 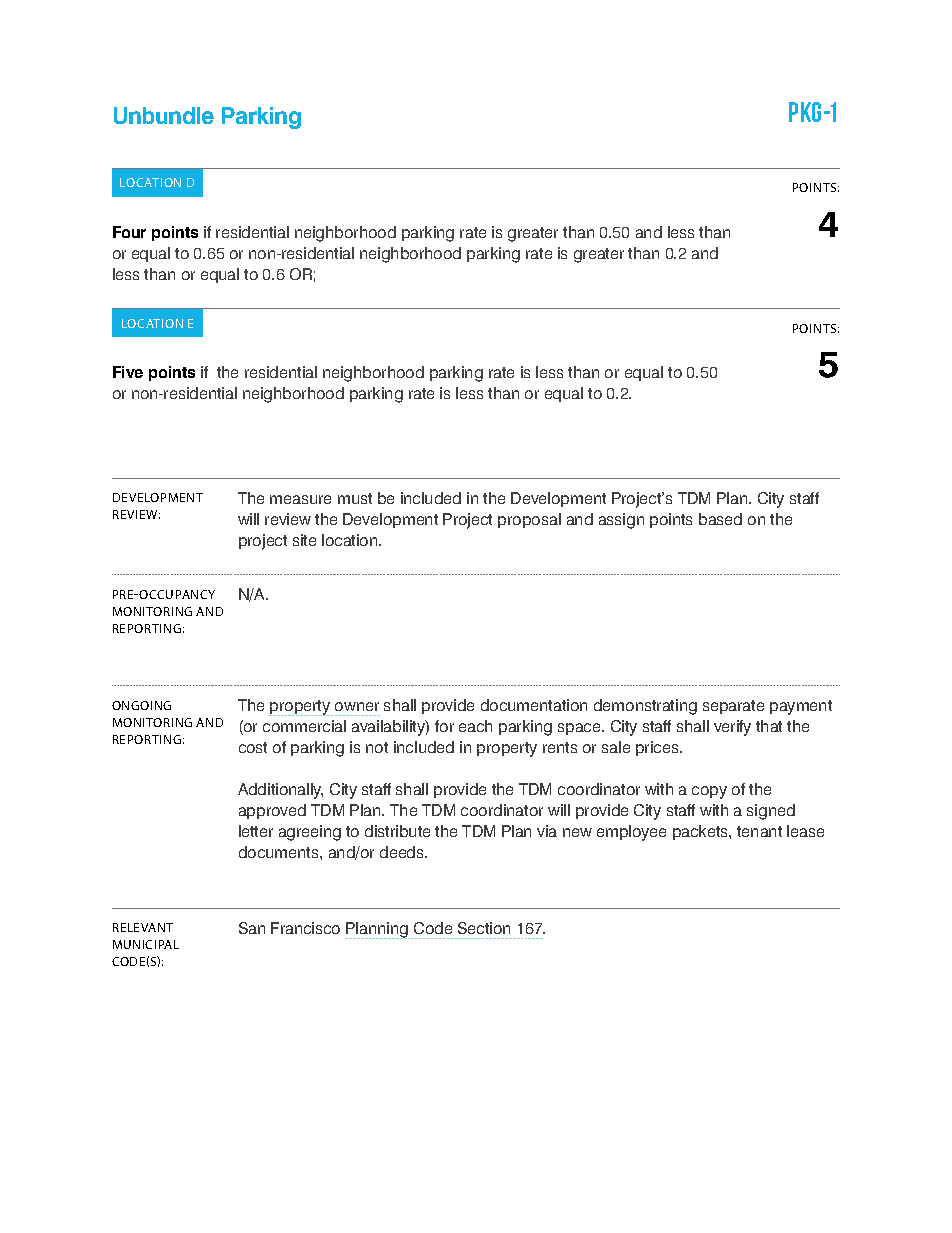 What do you see at coordinates (720, 519) in the screenshot?
I see `based` at bounding box center [720, 519].
